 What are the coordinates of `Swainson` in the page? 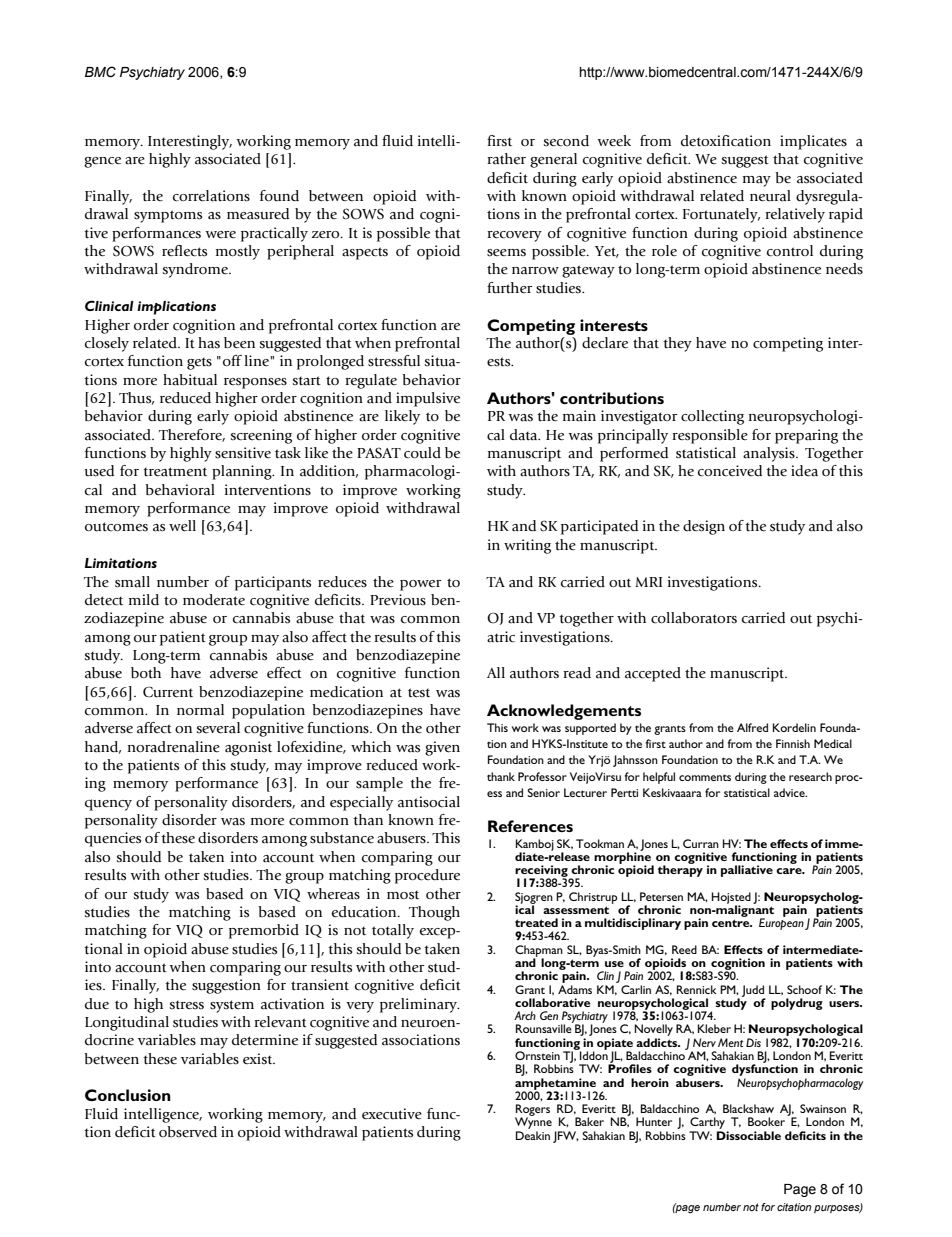 It's located at (823, 1108).
